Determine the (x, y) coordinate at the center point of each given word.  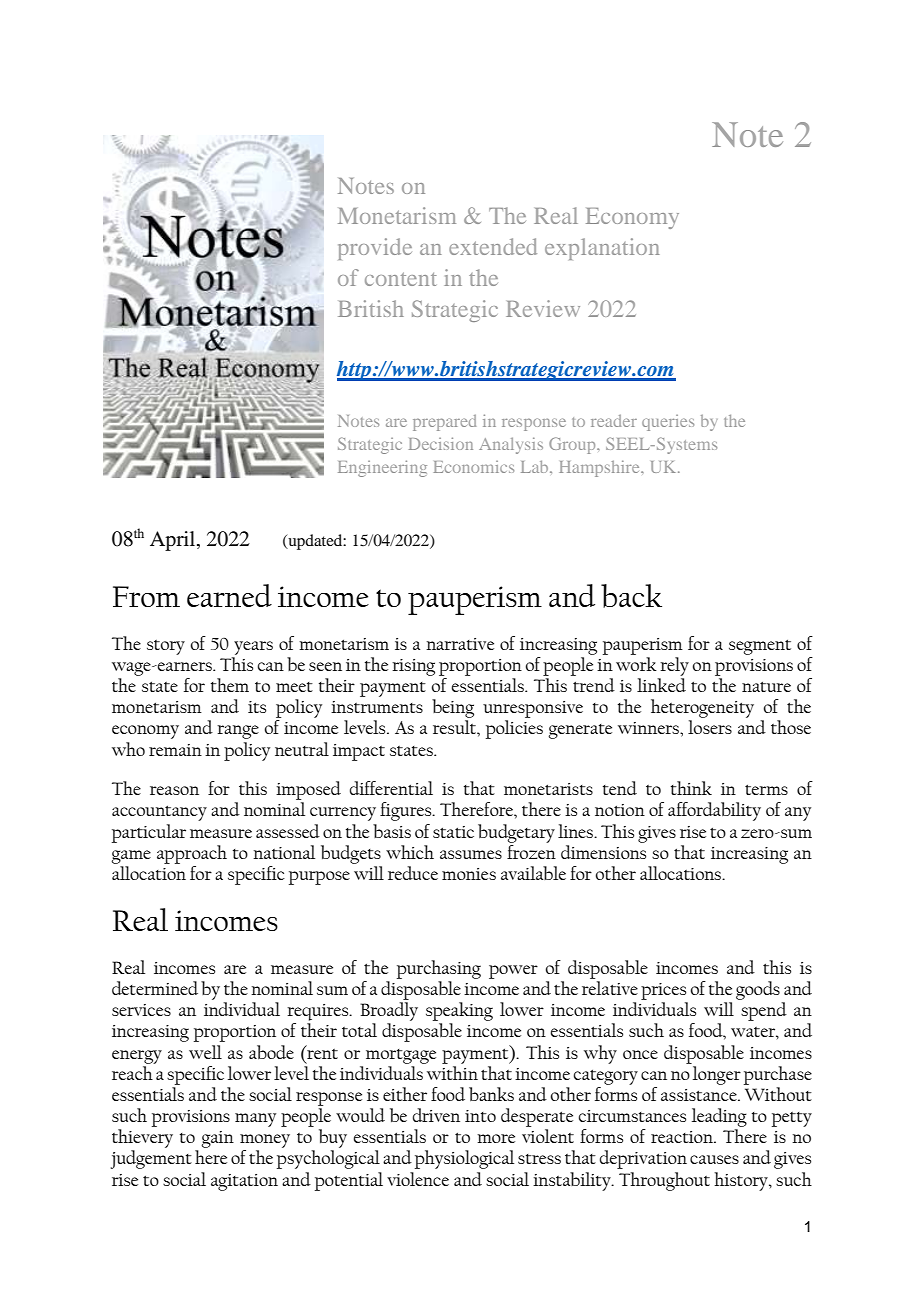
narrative (460, 644)
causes (714, 1159)
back (631, 596)
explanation (602, 249)
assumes (471, 854)
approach (192, 854)
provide (375, 249)
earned (229, 595)
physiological (464, 1159)
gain (217, 1139)
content (400, 279)
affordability (714, 811)
